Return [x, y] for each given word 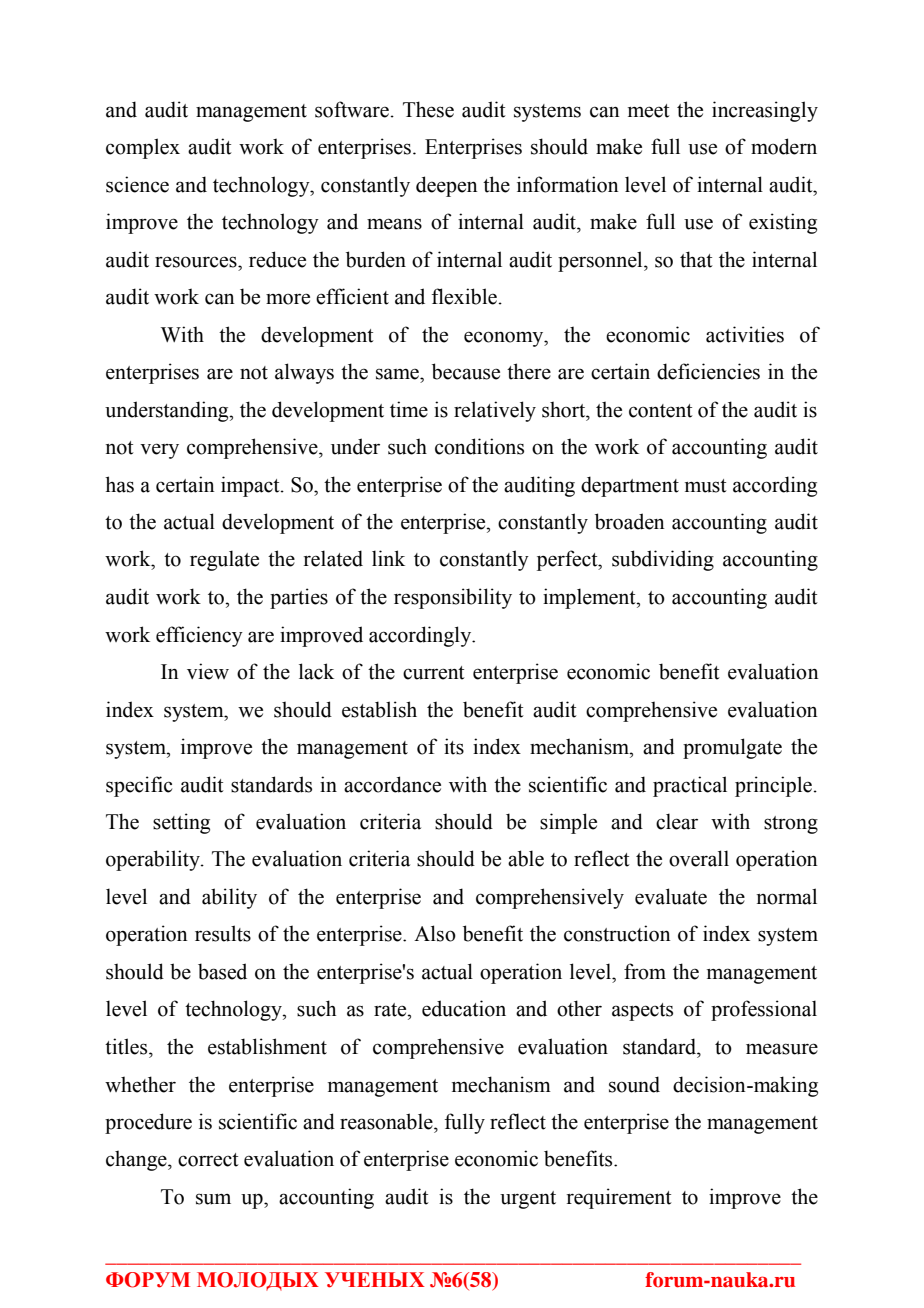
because [466, 371]
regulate [224, 560]
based [222, 971]
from [645, 971]
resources [197, 262]
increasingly [765, 111]
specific [139, 786]
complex [143, 148]
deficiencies [708, 371]
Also [435, 933]
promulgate [732, 748]
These [428, 109]
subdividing [663, 560]
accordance [392, 784]
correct [208, 1160]
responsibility [453, 598]
